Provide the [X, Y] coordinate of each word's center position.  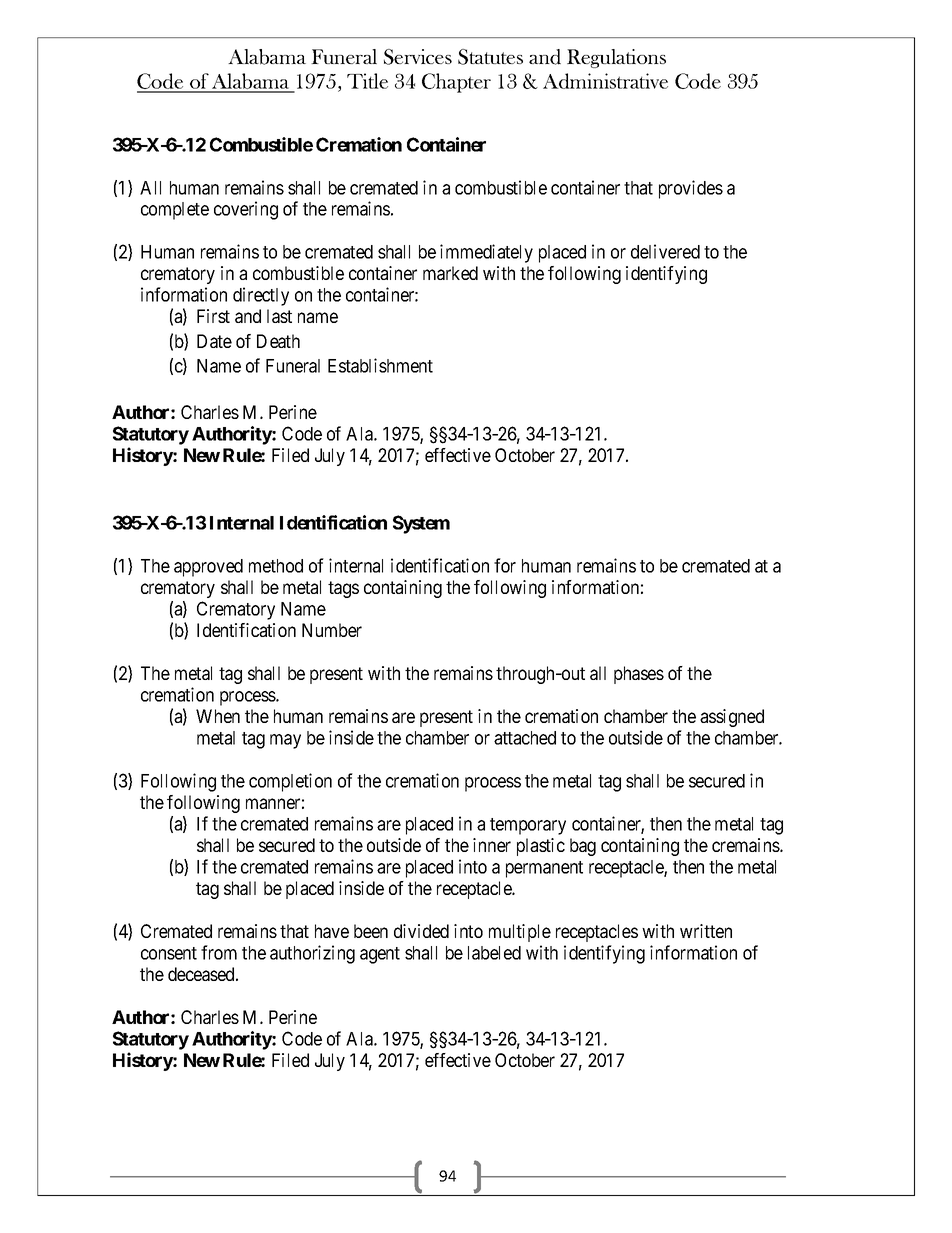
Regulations [616, 58]
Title [367, 81]
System [421, 524]
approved [208, 568]
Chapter [456, 83]
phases [639, 675]
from [219, 952]
